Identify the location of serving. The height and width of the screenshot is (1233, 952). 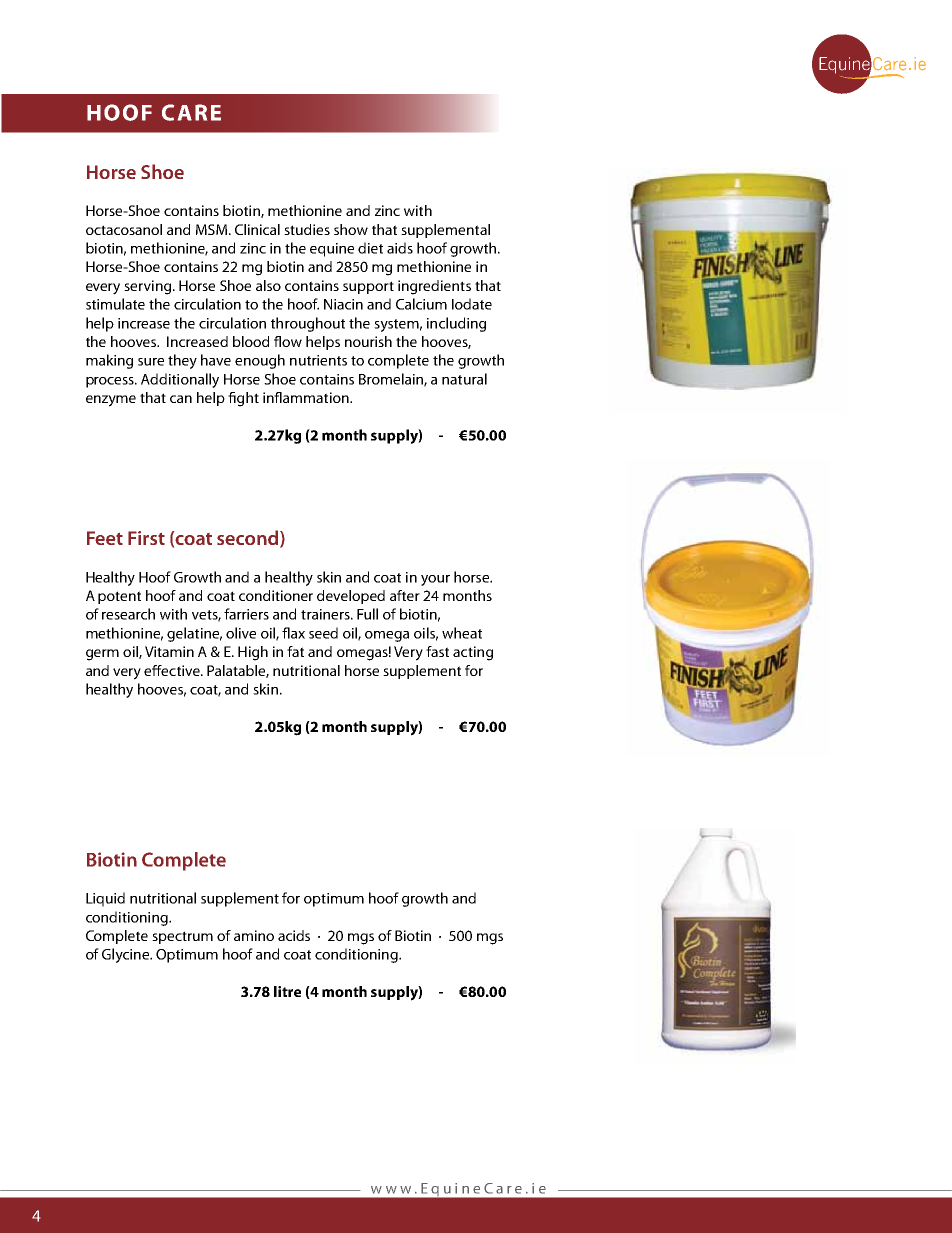
(149, 287).
